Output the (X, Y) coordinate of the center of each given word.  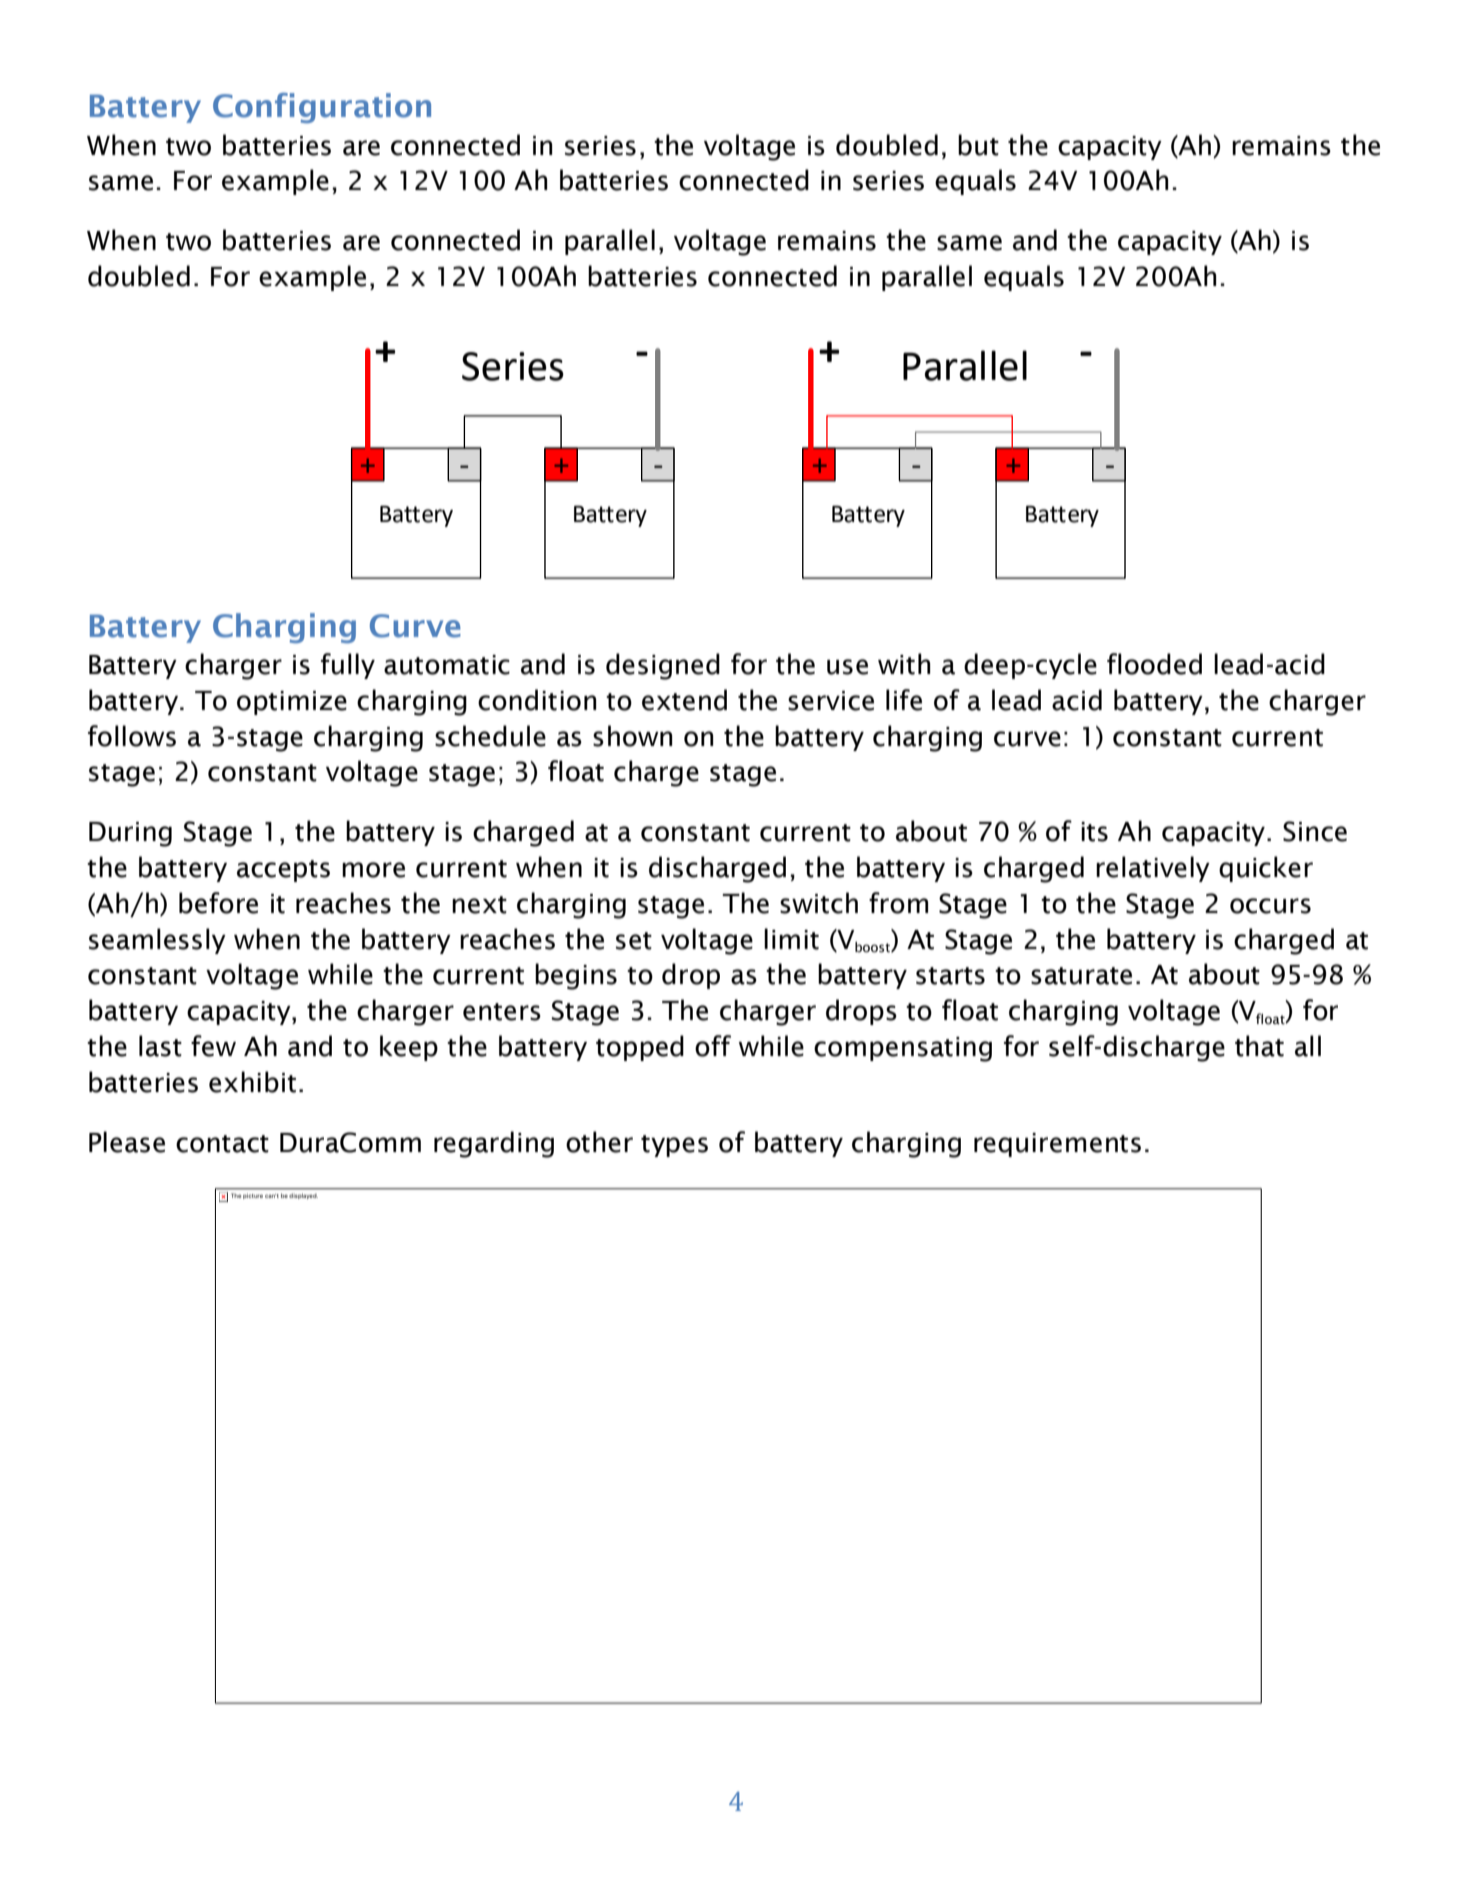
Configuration (322, 108)
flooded (1154, 664)
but (978, 145)
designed (663, 666)
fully (348, 666)
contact (222, 1144)
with (904, 664)
